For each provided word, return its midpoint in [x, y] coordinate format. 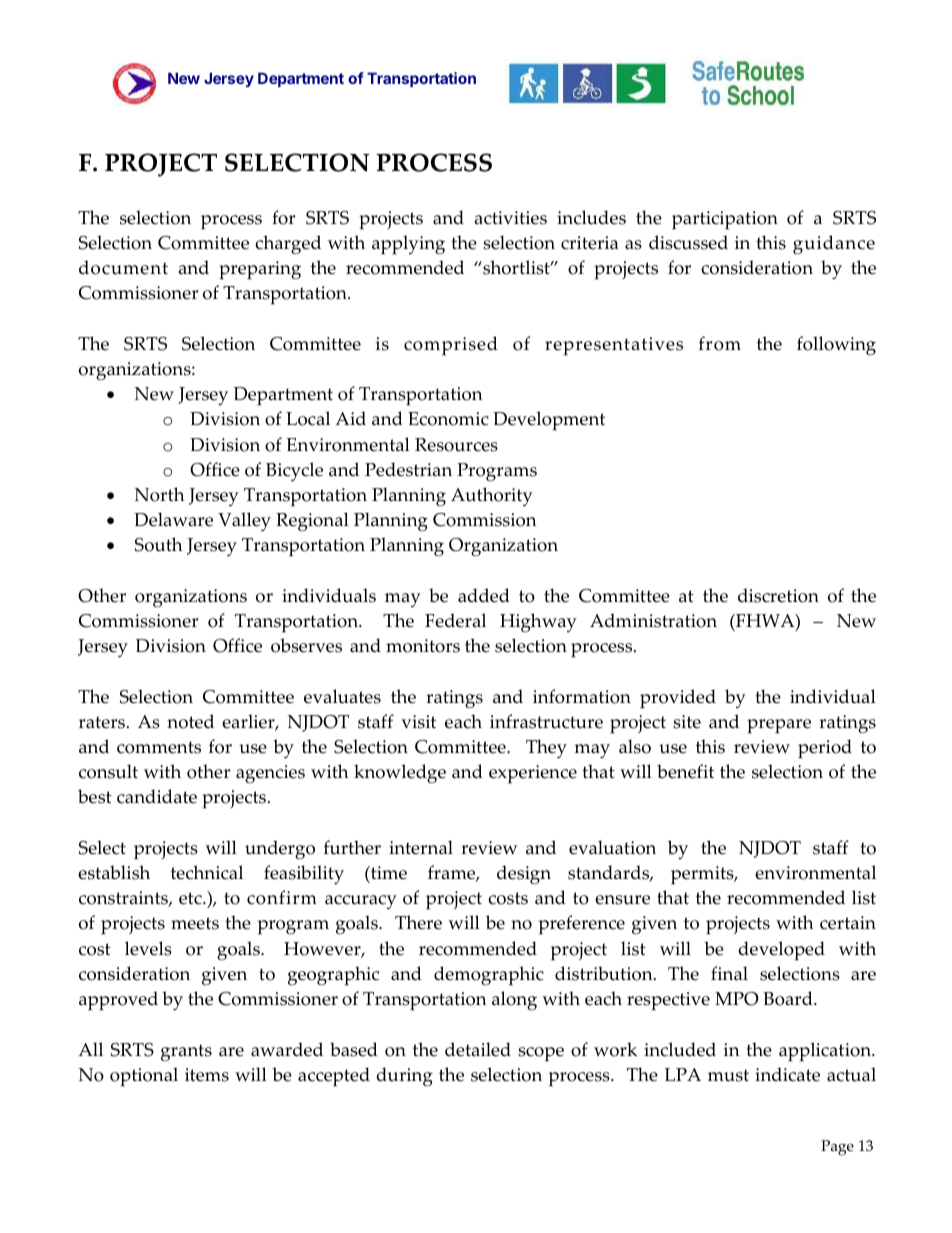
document [123, 267]
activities [511, 218]
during [405, 1076]
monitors [423, 646]
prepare [779, 726]
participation [725, 220]
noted [190, 721]
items [207, 1075]
